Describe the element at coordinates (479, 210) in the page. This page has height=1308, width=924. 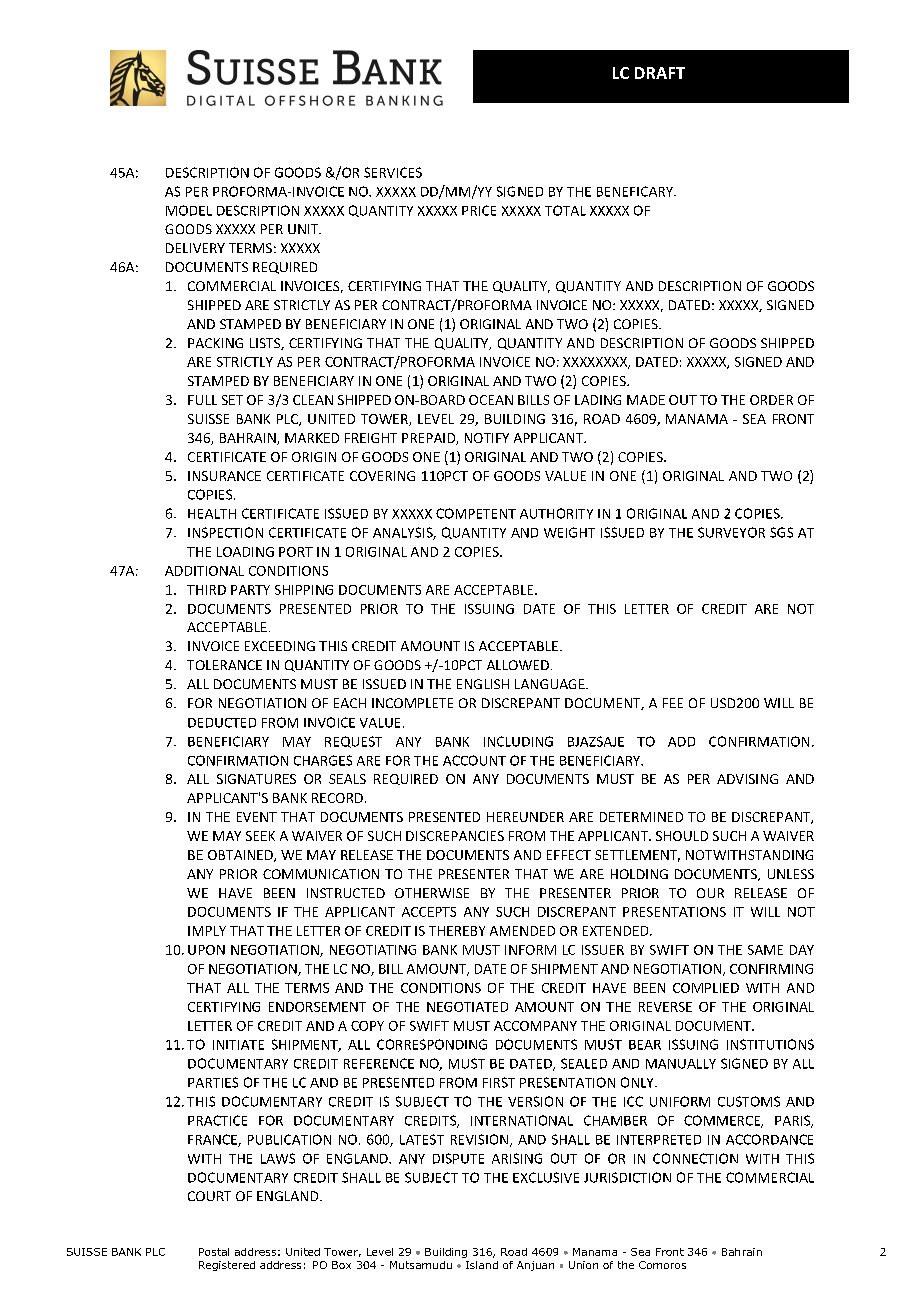
I see `PRICE` at that location.
